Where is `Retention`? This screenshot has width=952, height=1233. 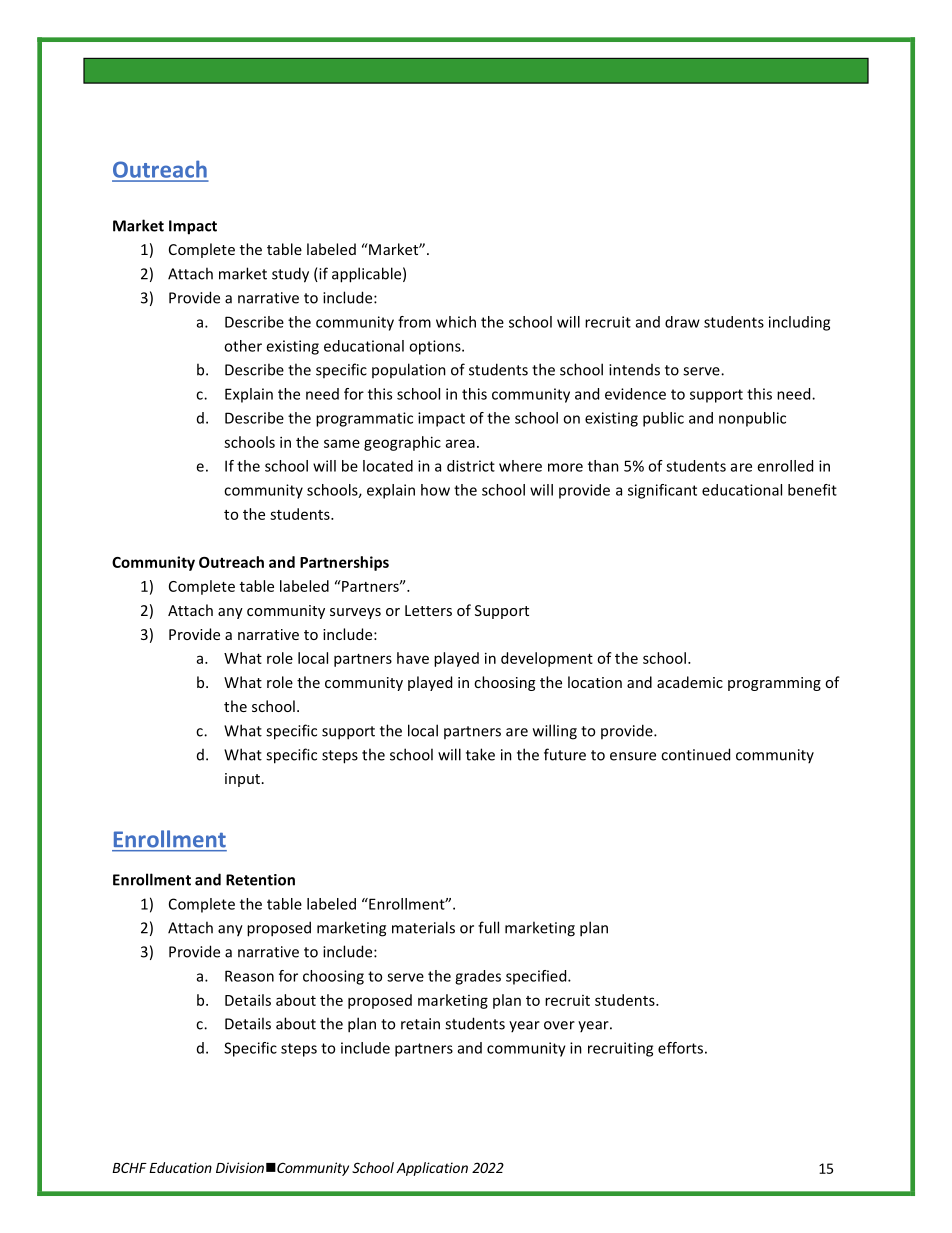
Retention is located at coordinates (260, 880).
